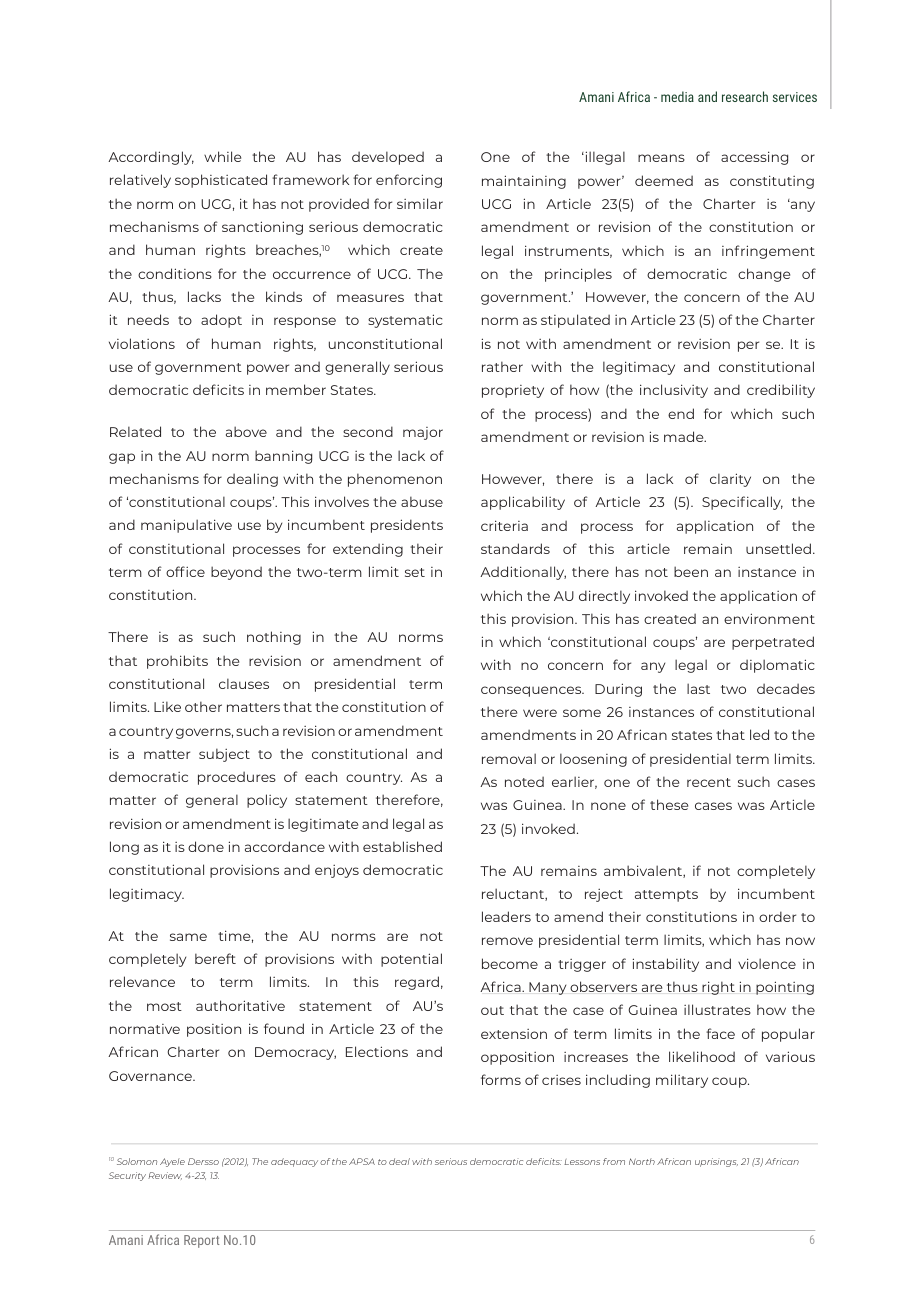 Image resolution: width=924 pixels, height=1308 pixels. I want to click on uprisings, so click(716, 1162).
